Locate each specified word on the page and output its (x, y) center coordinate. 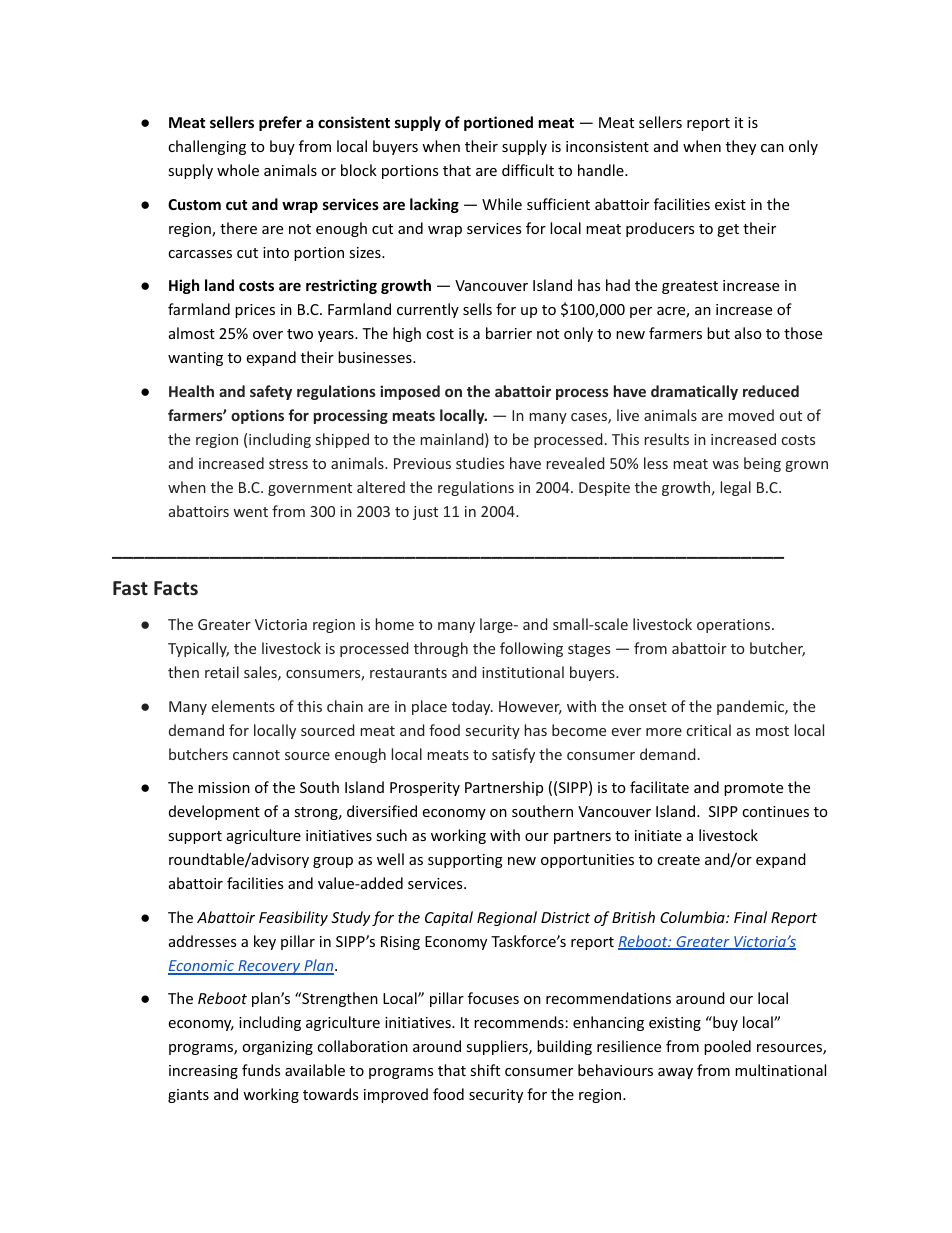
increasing (203, 1072)
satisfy (513, 755)
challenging (207, 147)
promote (753, 789)
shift (485, 1070)
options (257, 416)
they (741, 147)
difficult (528, 170)
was (725, 465)
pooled (727, 1047)
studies (480, 463)
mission (224, 787)
